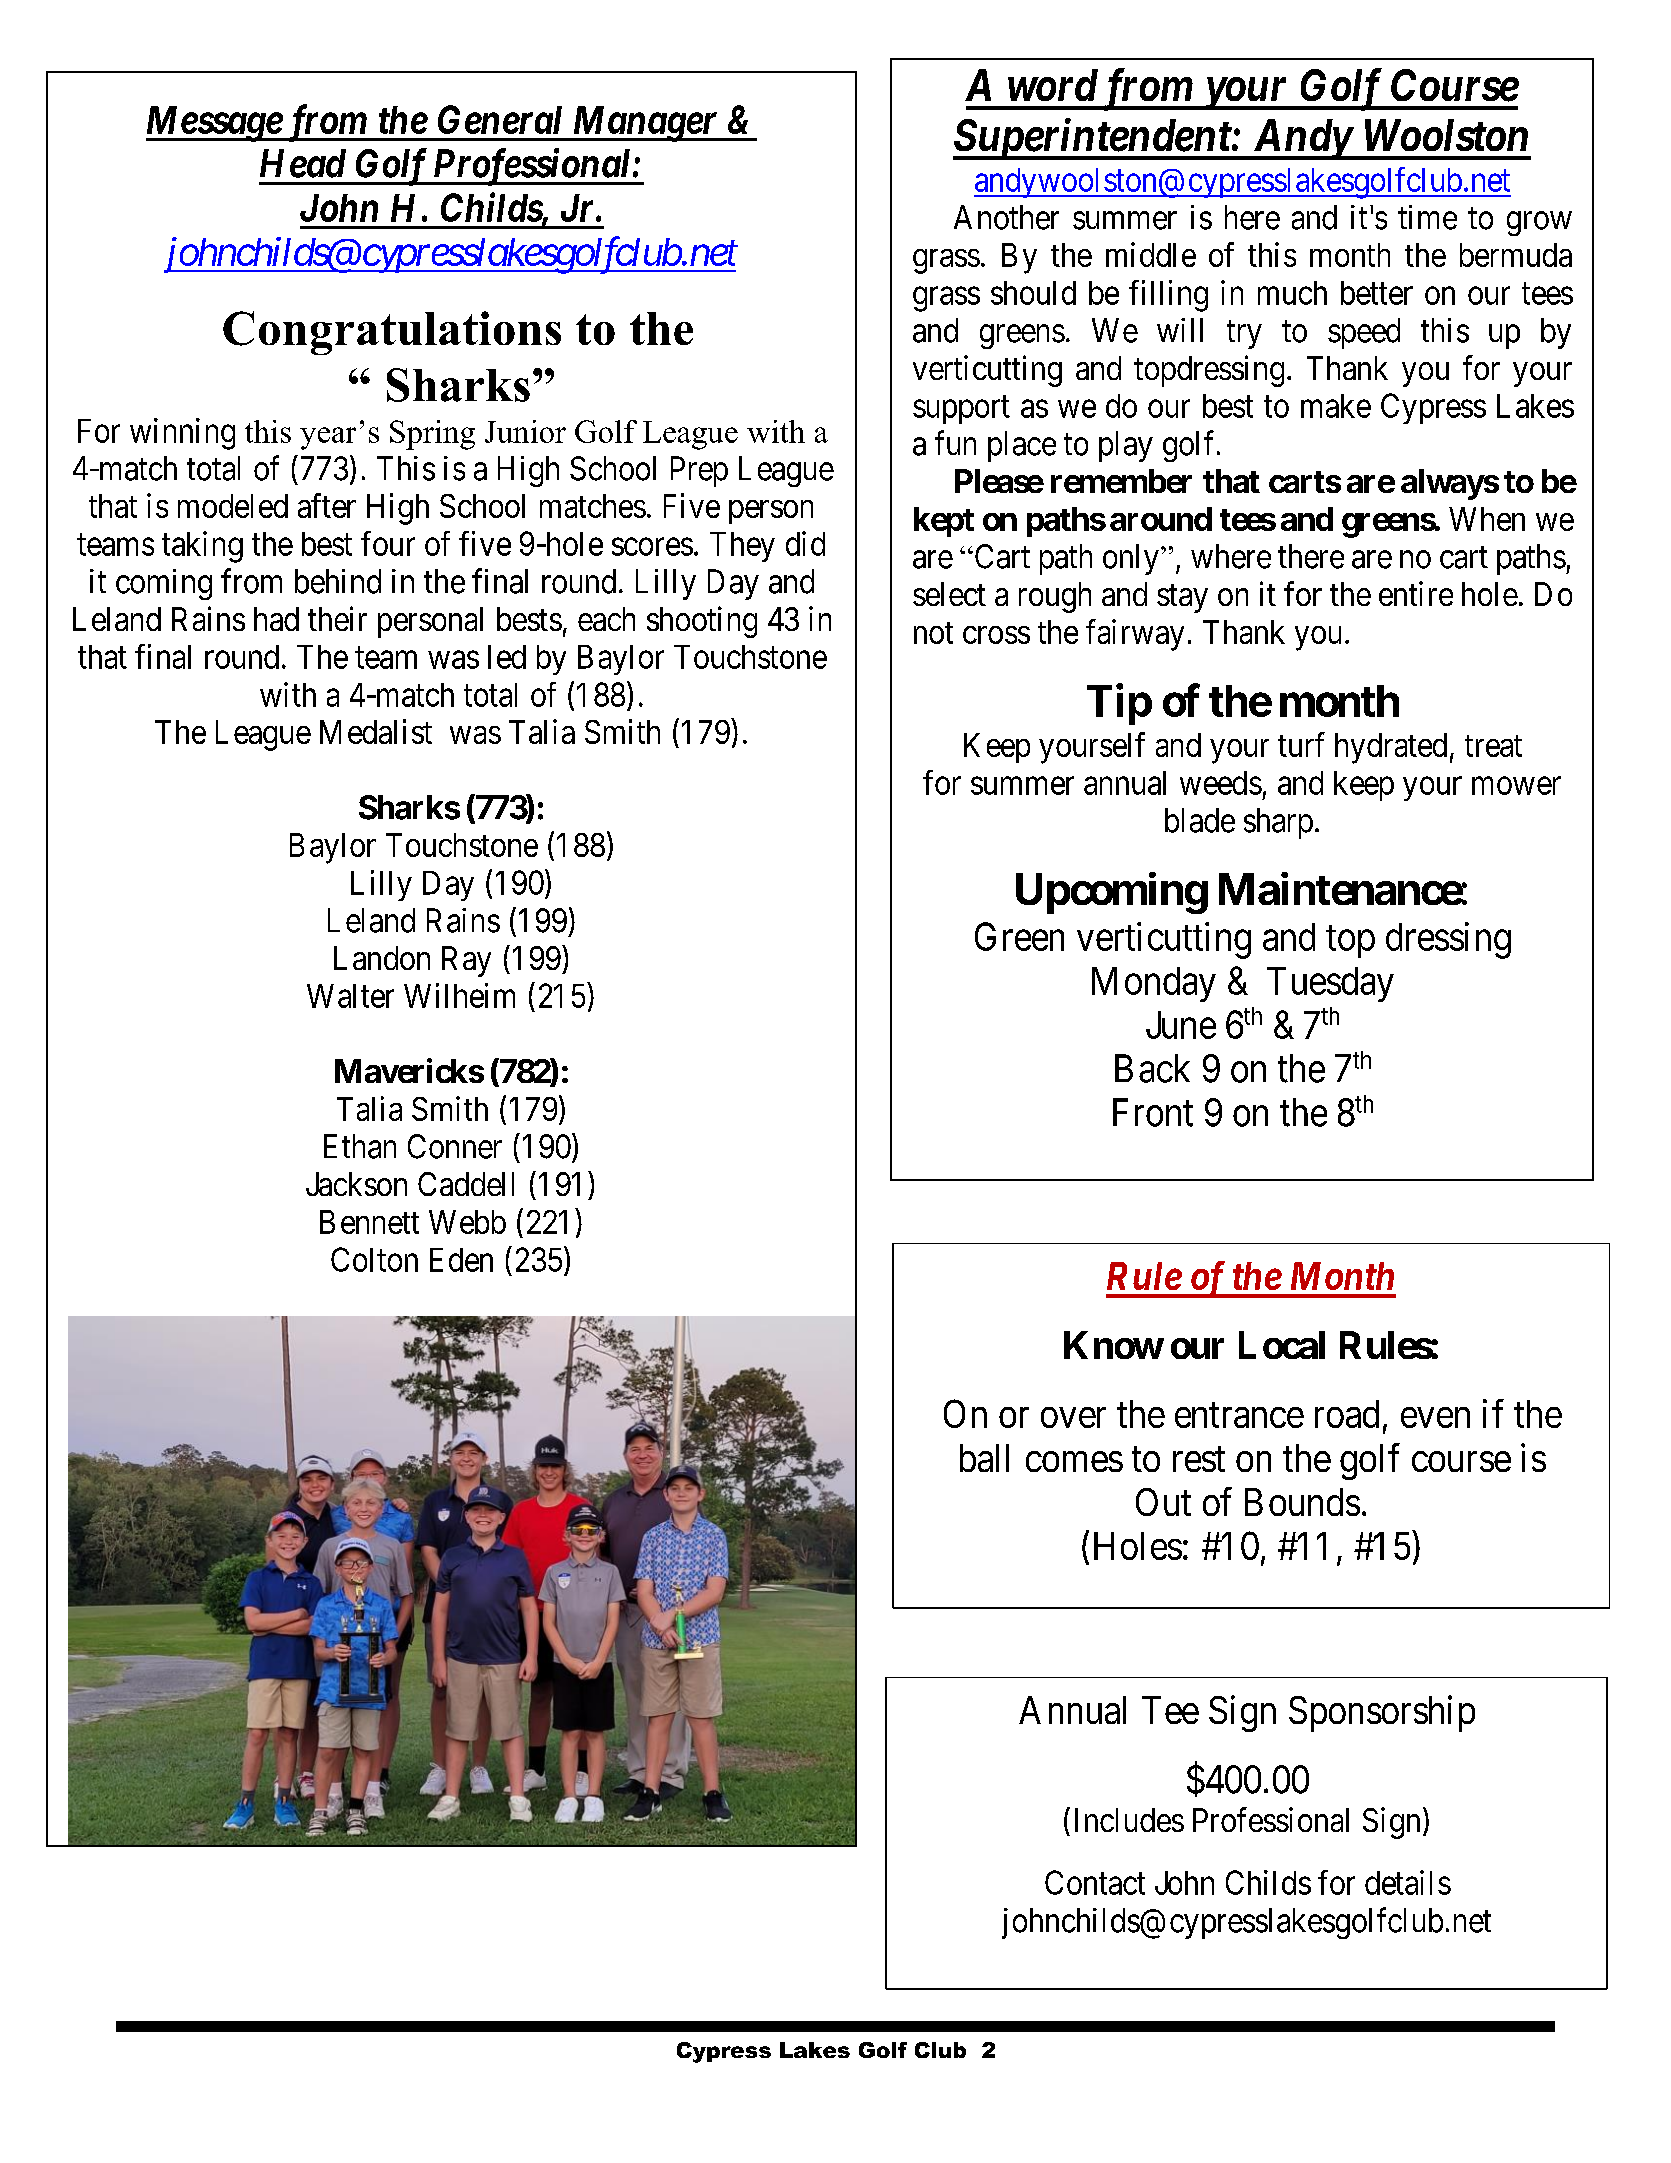 The image size is (1671, 2163). Describe the element at coordinates (1129, 1820) in the document. I see `Includes` at that location.
